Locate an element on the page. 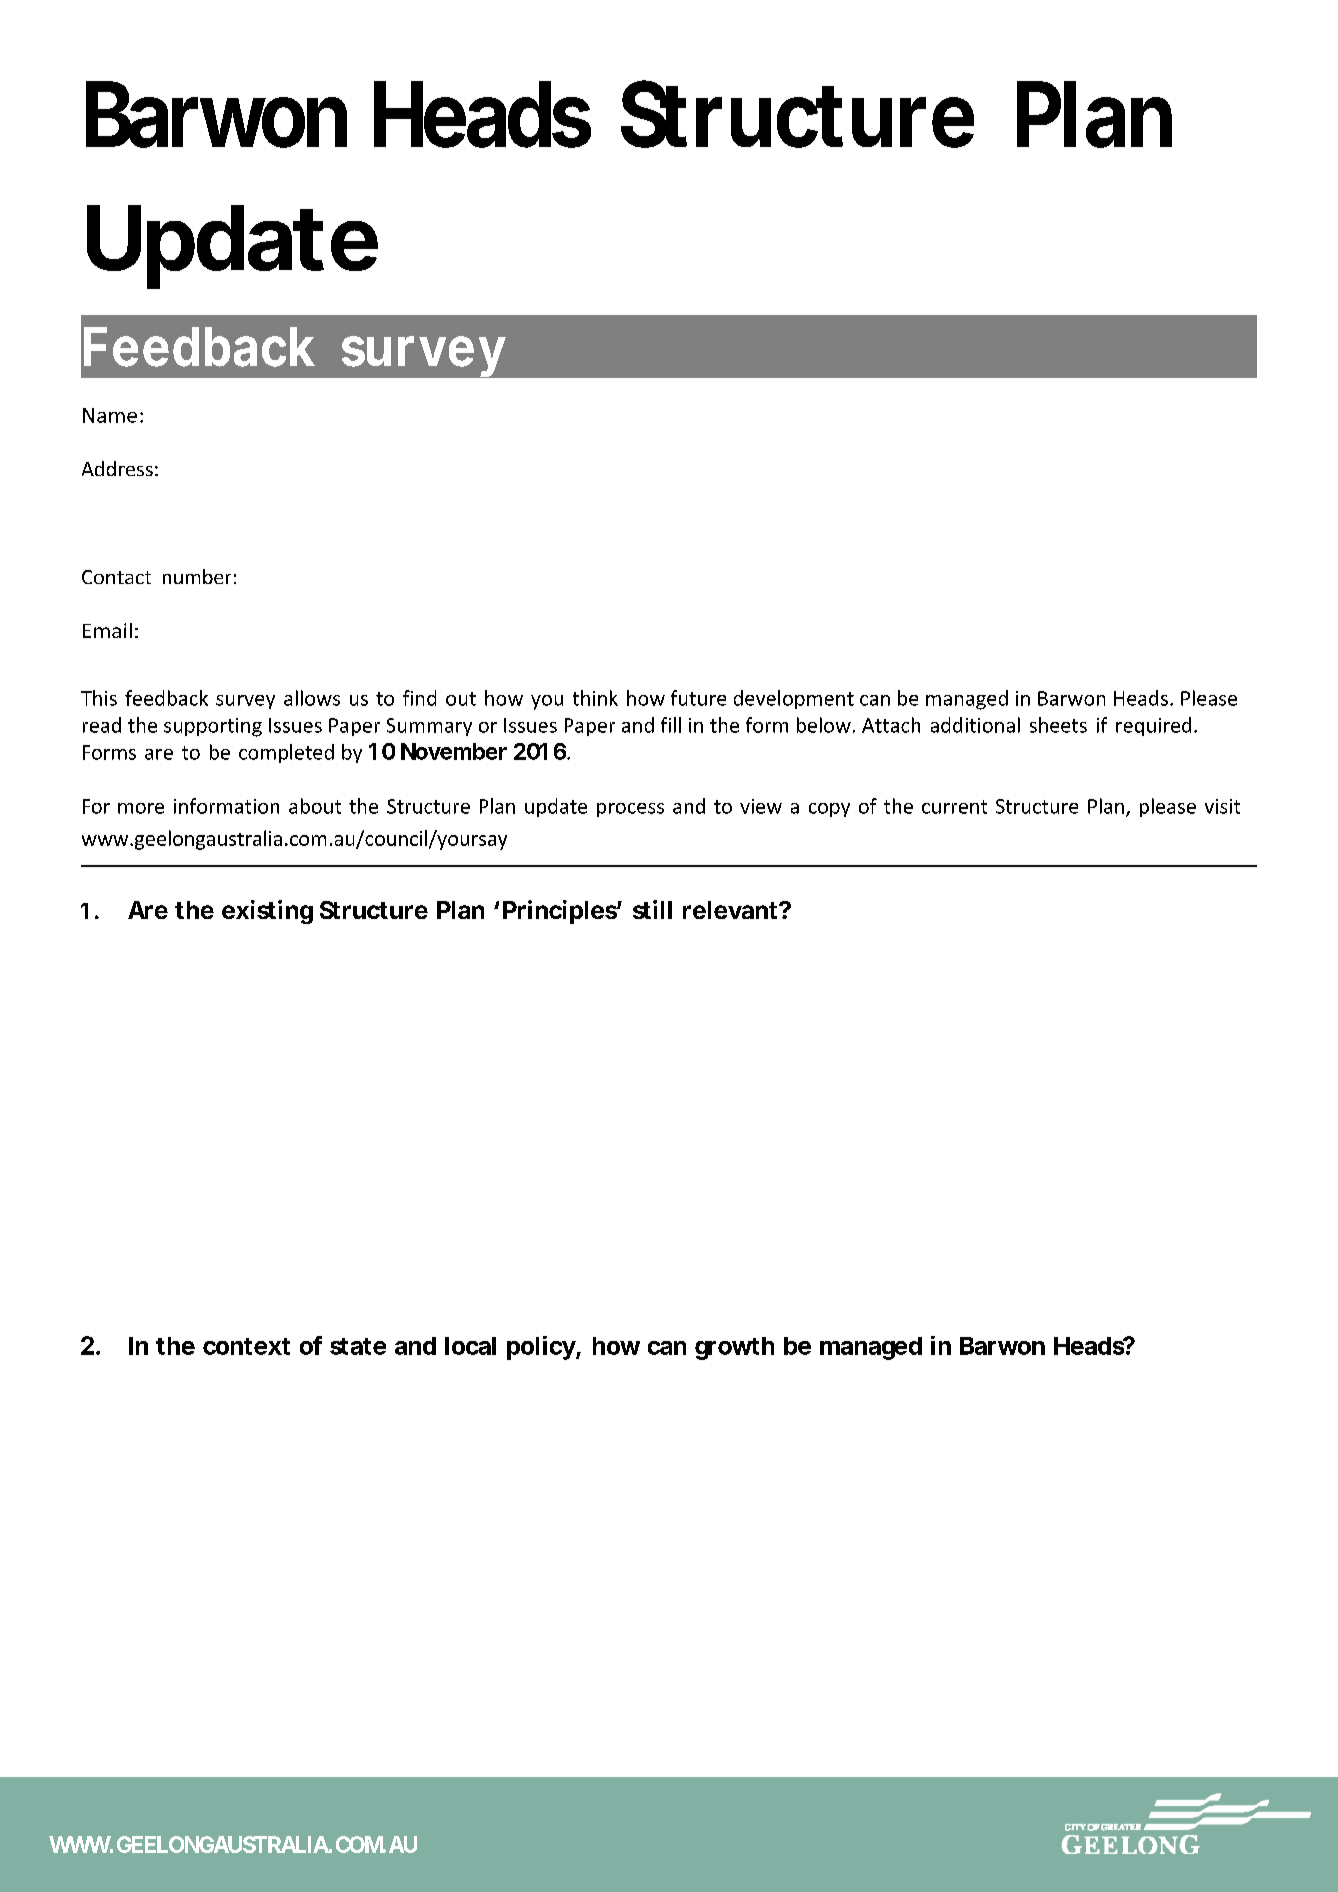  relevant is located at coordinates (730, 910).
